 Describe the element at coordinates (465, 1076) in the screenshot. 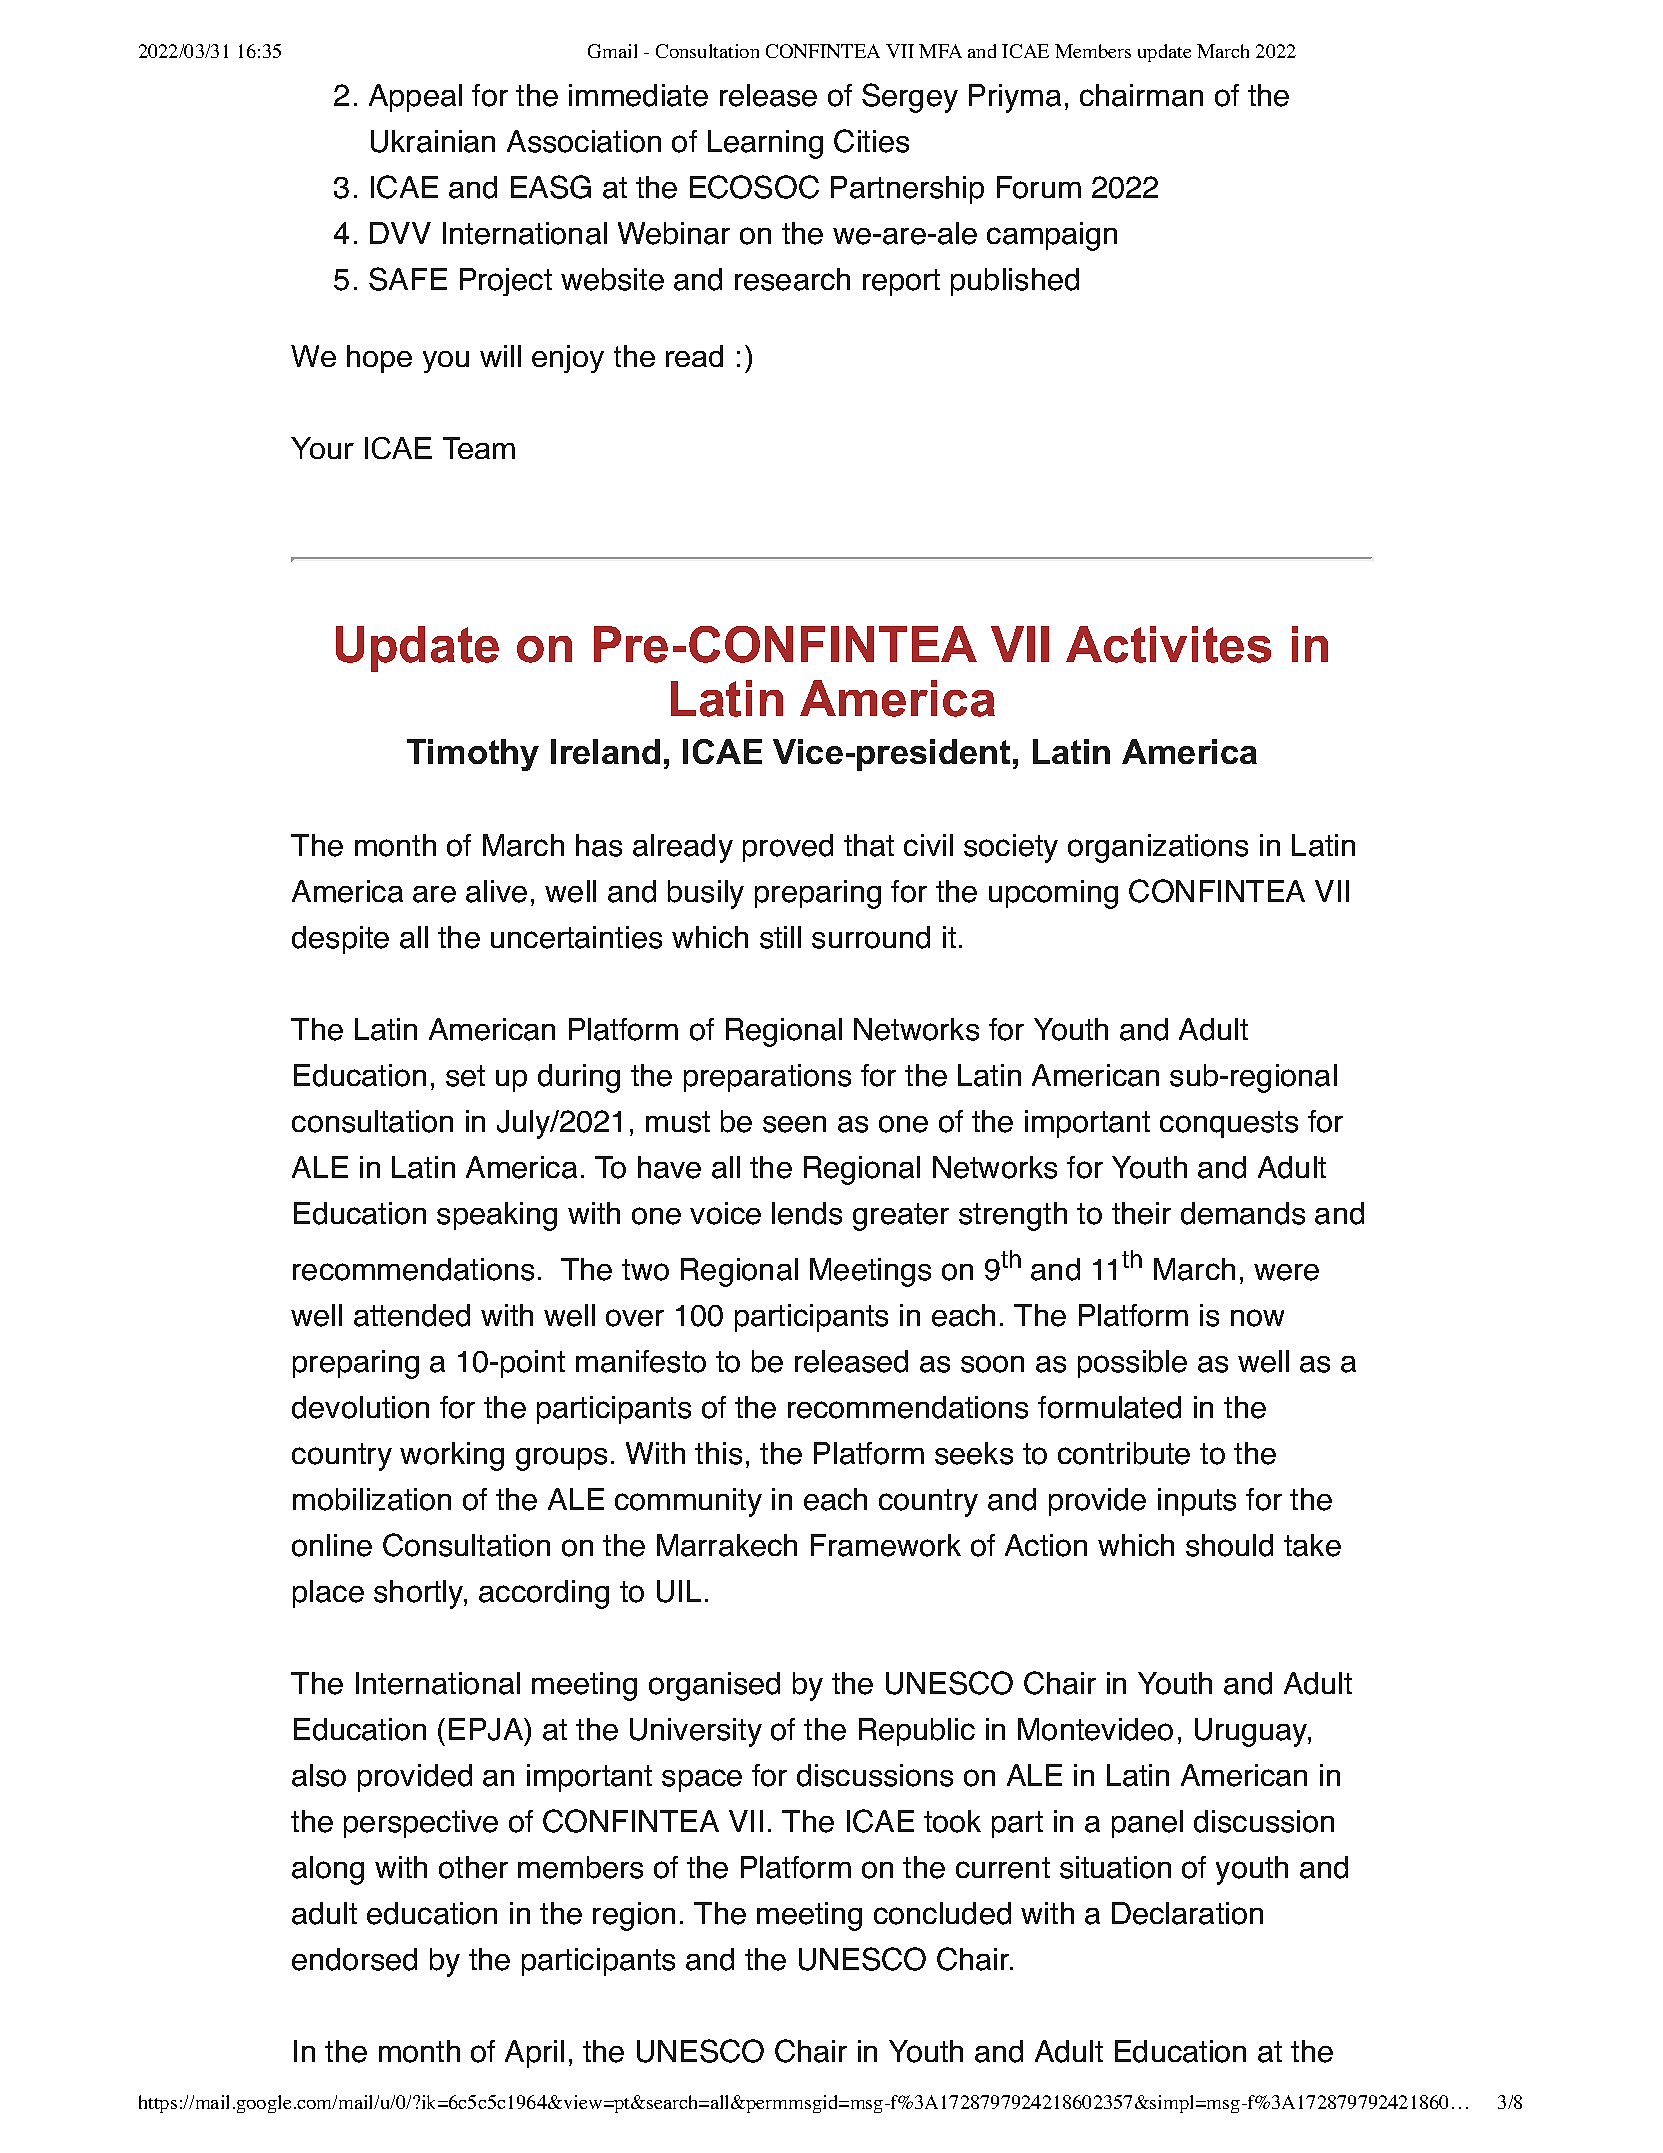

I see `set` at that location.
